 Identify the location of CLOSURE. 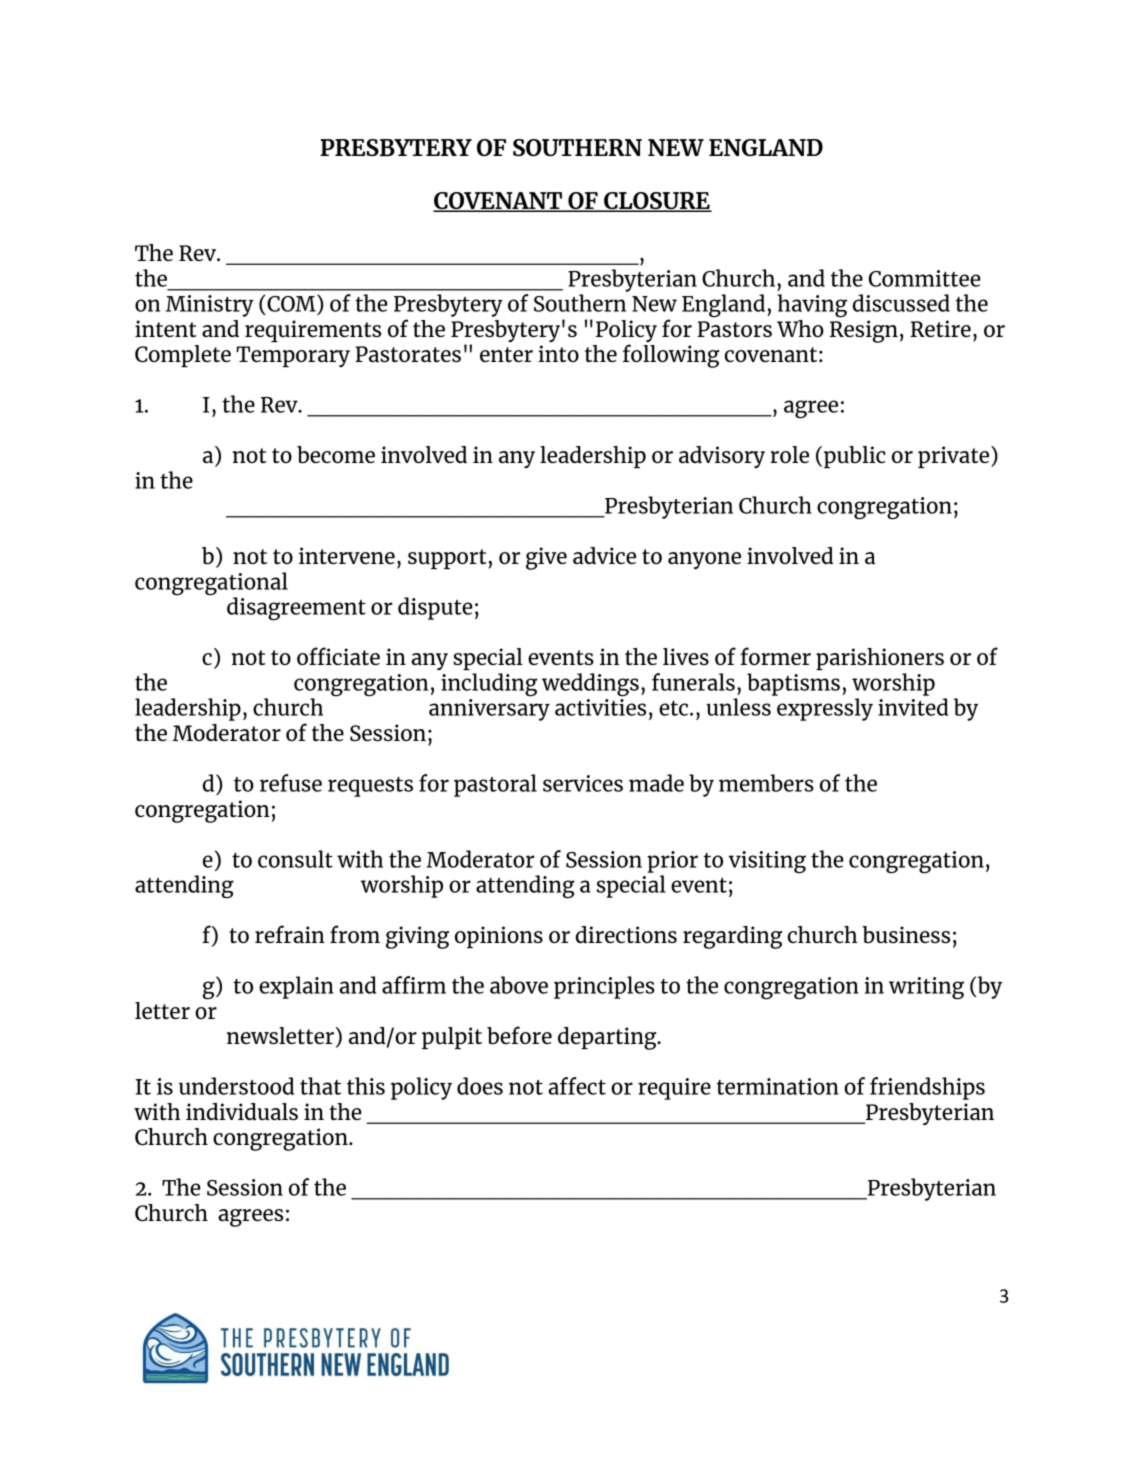
(657, 202).
